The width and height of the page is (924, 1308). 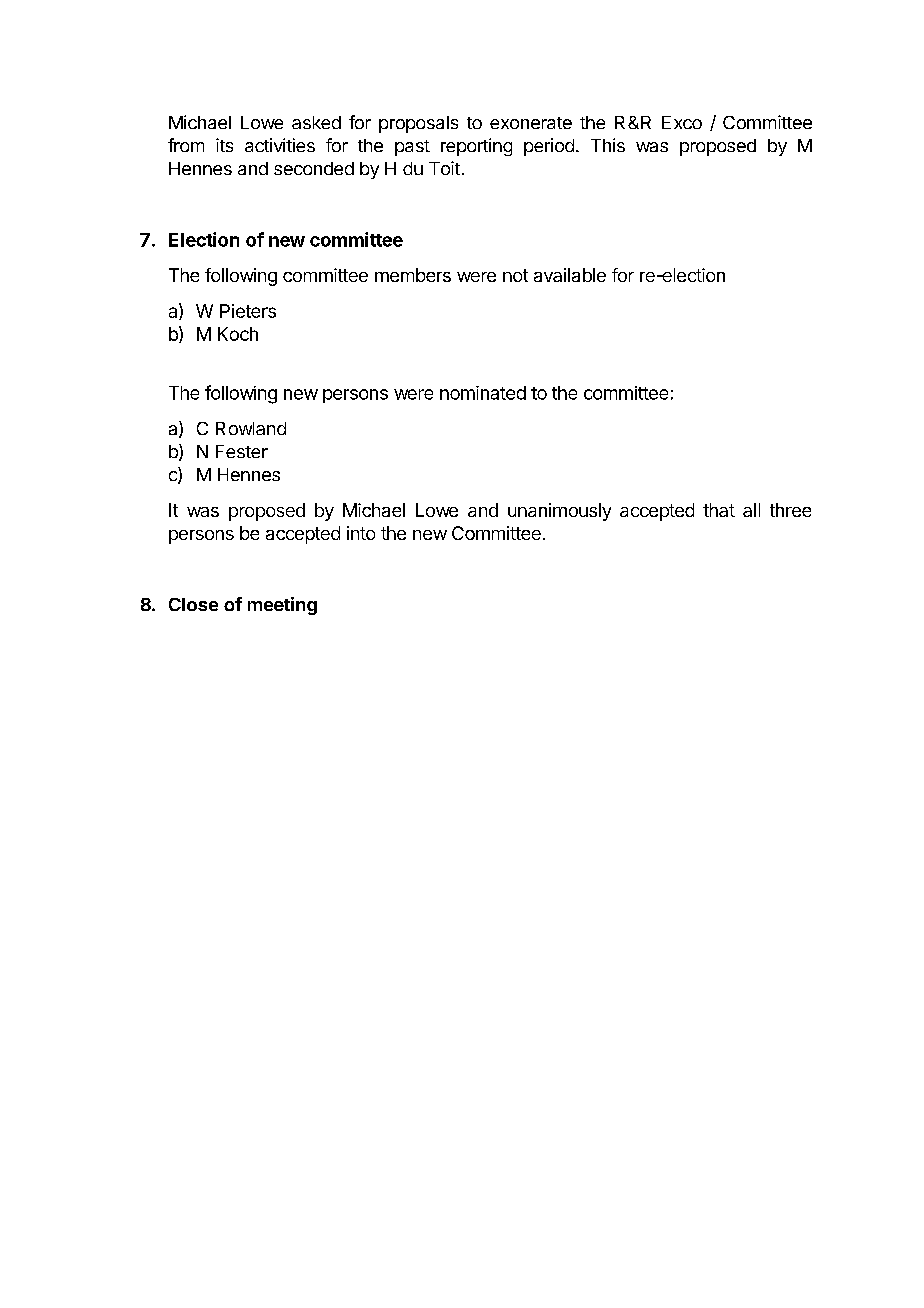 I want to click on available, so click(x=570, y=275).
